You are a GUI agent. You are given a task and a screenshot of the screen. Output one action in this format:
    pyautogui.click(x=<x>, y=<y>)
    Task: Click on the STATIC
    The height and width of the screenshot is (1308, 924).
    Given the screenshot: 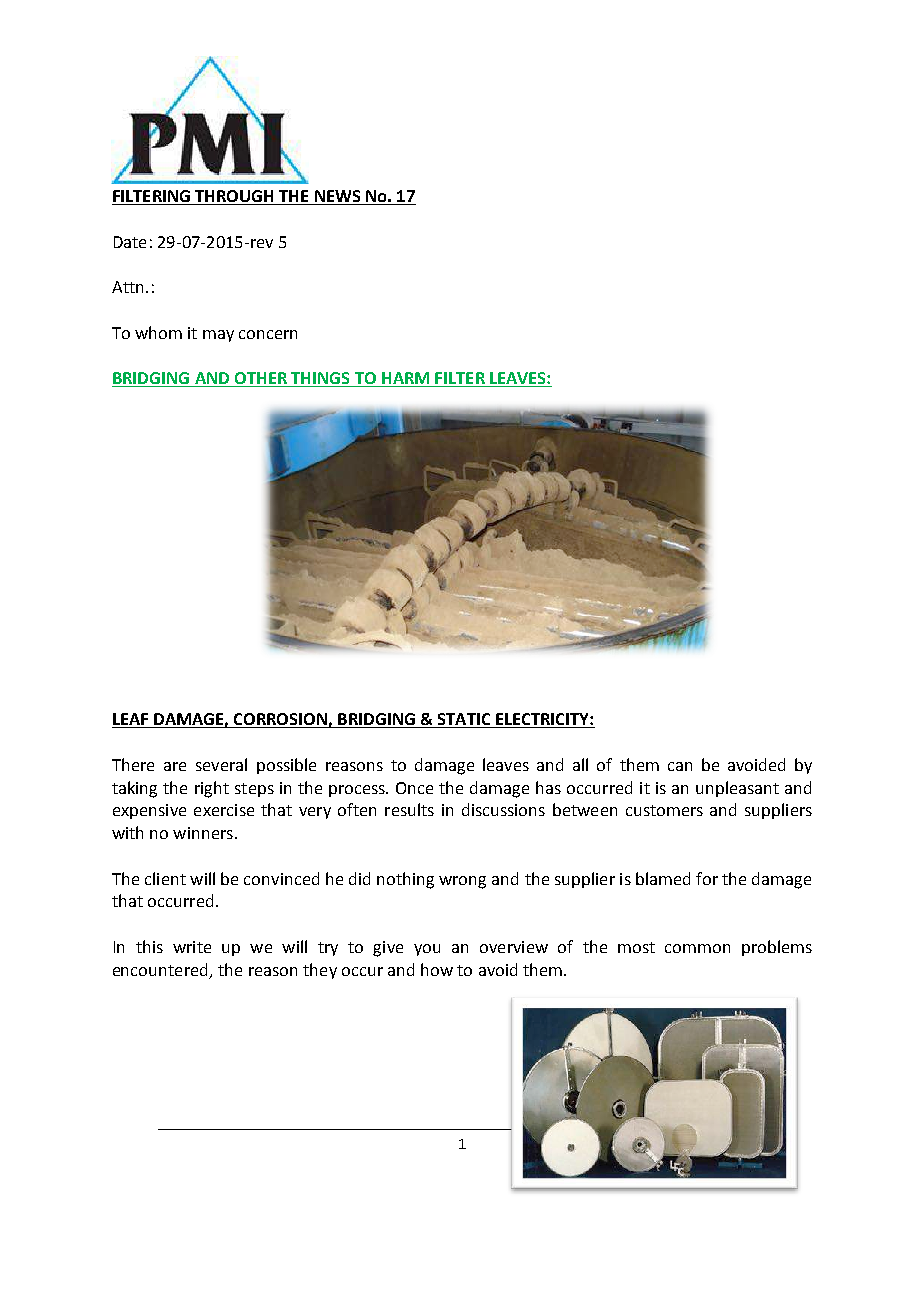 What is the action you would take?
    pyautogui.click(x=464, y=720)
